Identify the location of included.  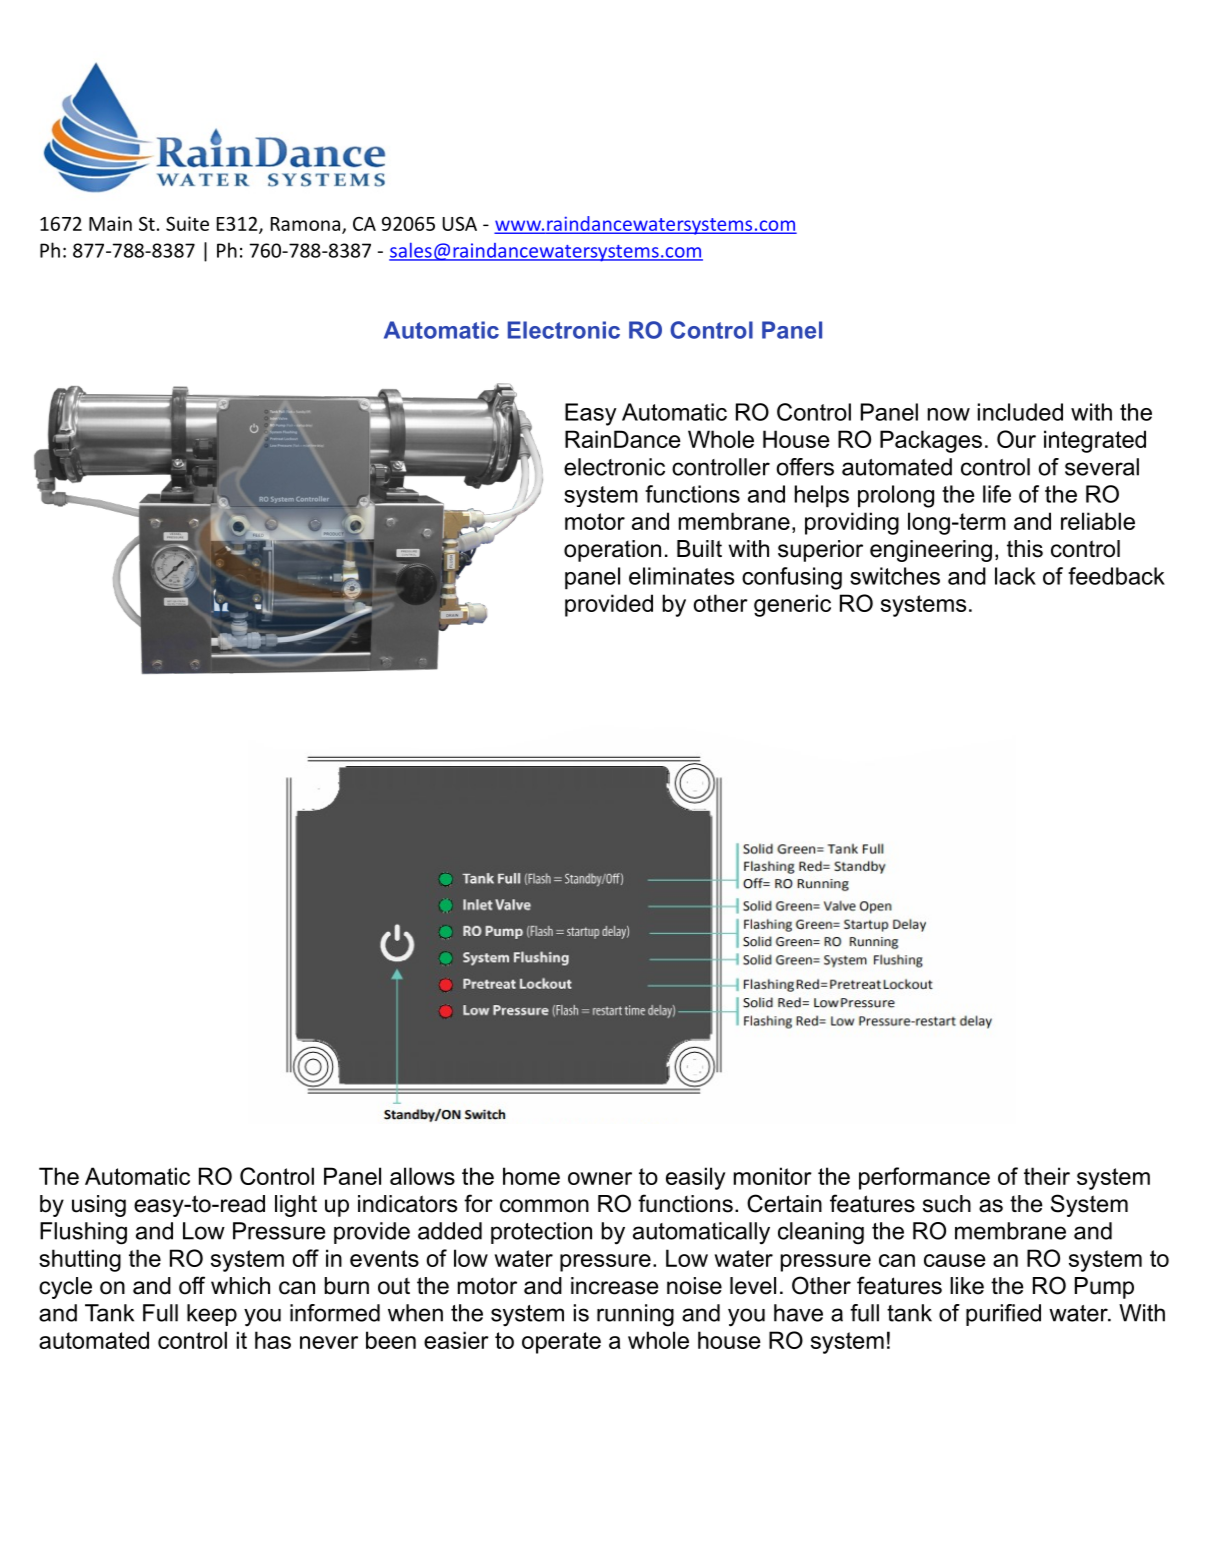
(1020, 412).
